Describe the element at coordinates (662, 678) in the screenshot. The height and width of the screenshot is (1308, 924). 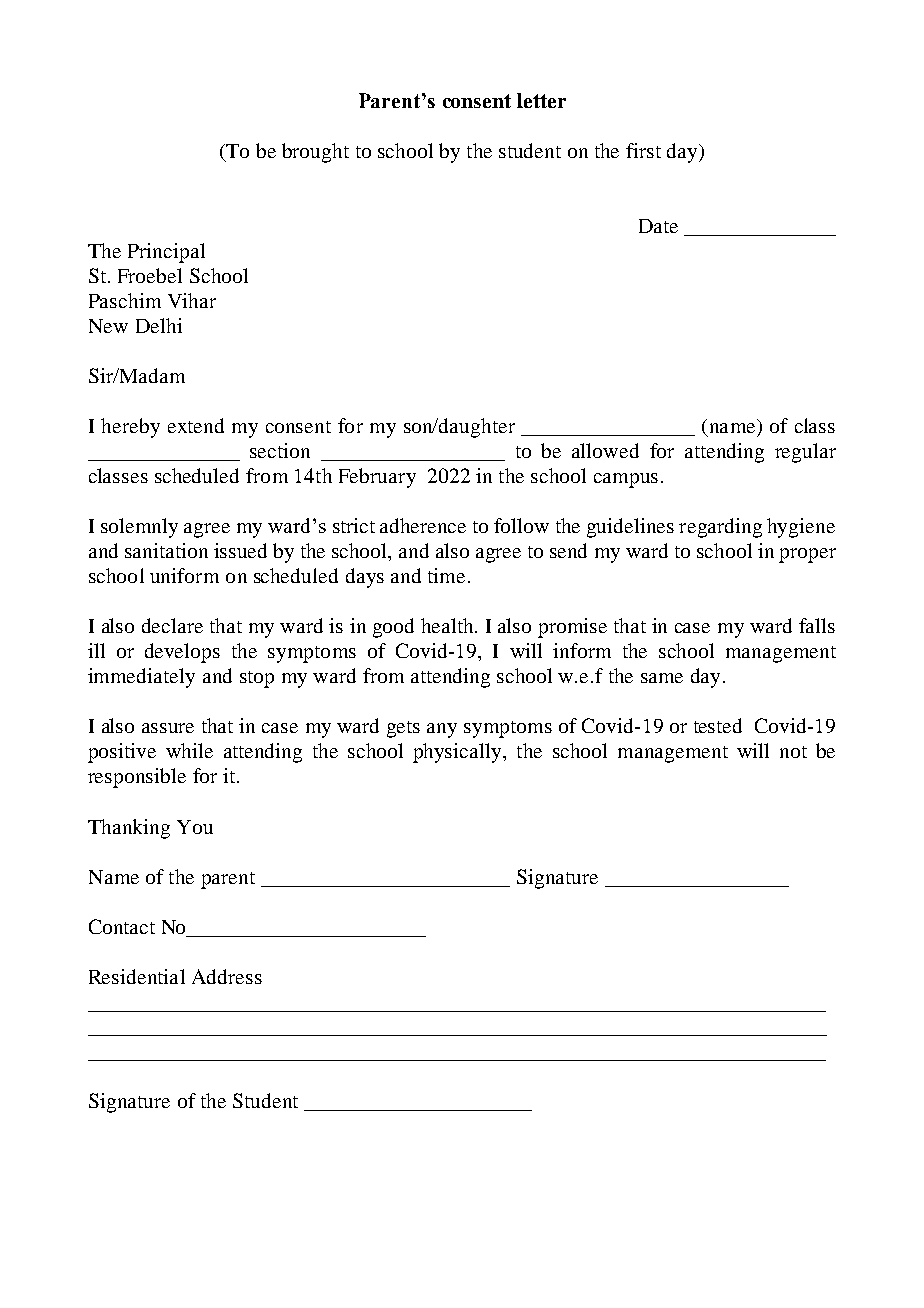
I see `same` at that location.
